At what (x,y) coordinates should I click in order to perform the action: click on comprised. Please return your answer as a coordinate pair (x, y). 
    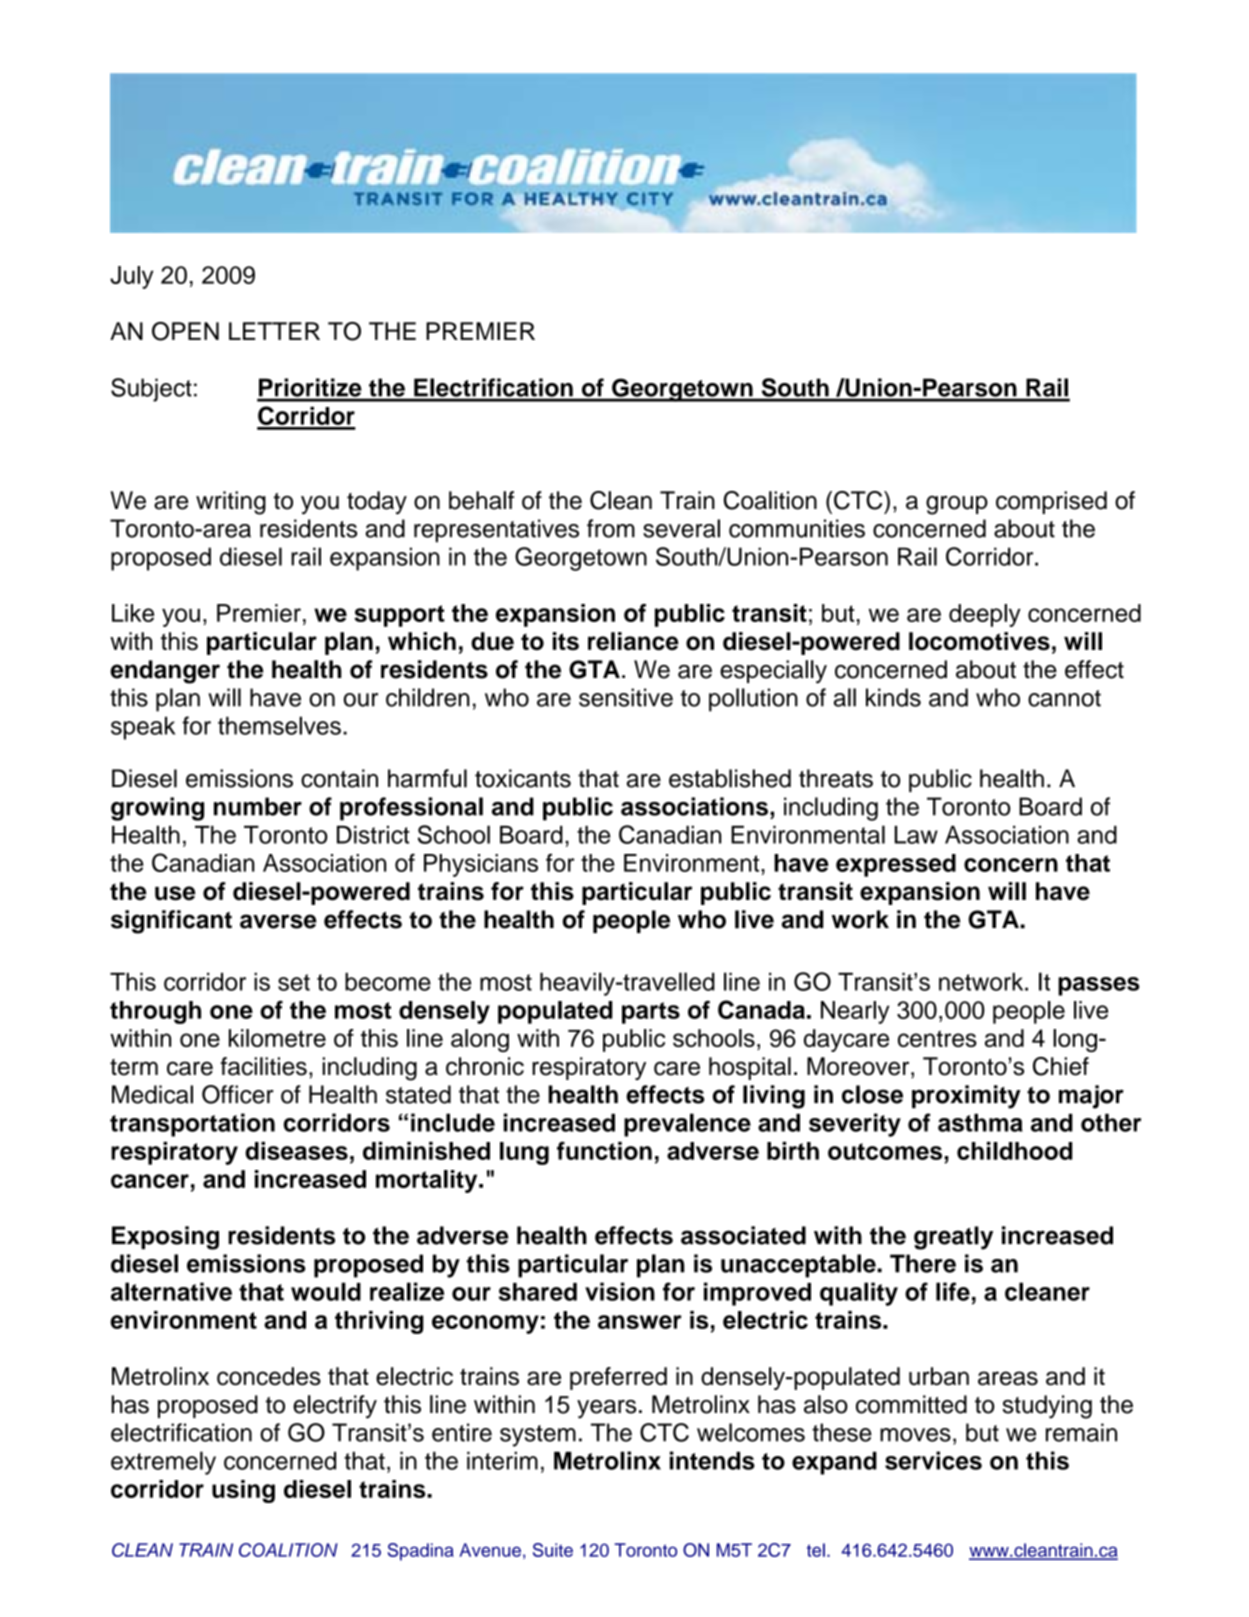
    Looking at the image, I should click on (1051, 502).
